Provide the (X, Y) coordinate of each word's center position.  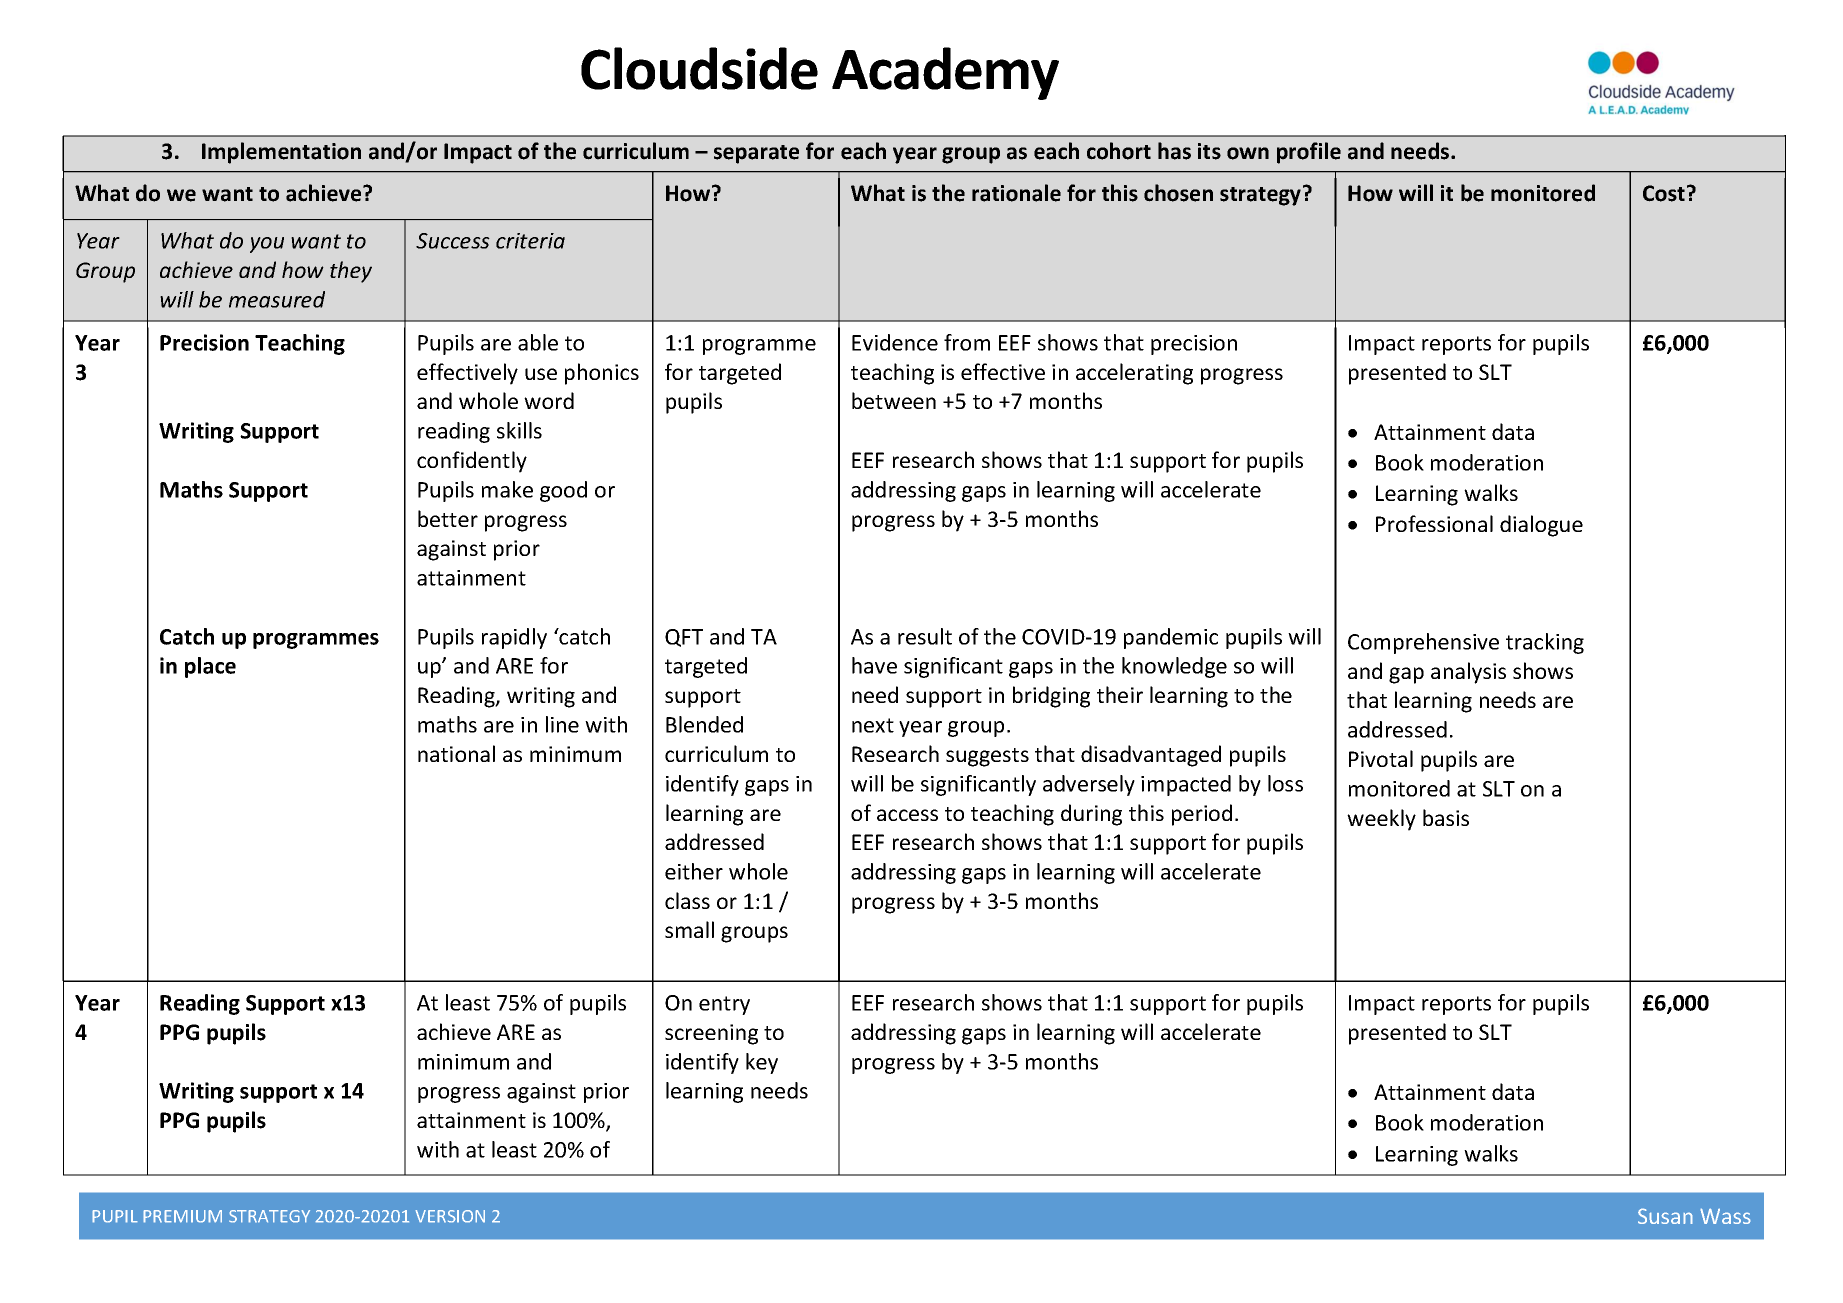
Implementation (281, 153)
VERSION (450, 1216)
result (925, 636)
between (894, 400)
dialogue (1541, 526)
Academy (945, 73)
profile (1309, 153)
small (689, 929)
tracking (1545, 643)
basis (1446, 817)
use (541, 374)
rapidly (514, 638)
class (687, 900)
